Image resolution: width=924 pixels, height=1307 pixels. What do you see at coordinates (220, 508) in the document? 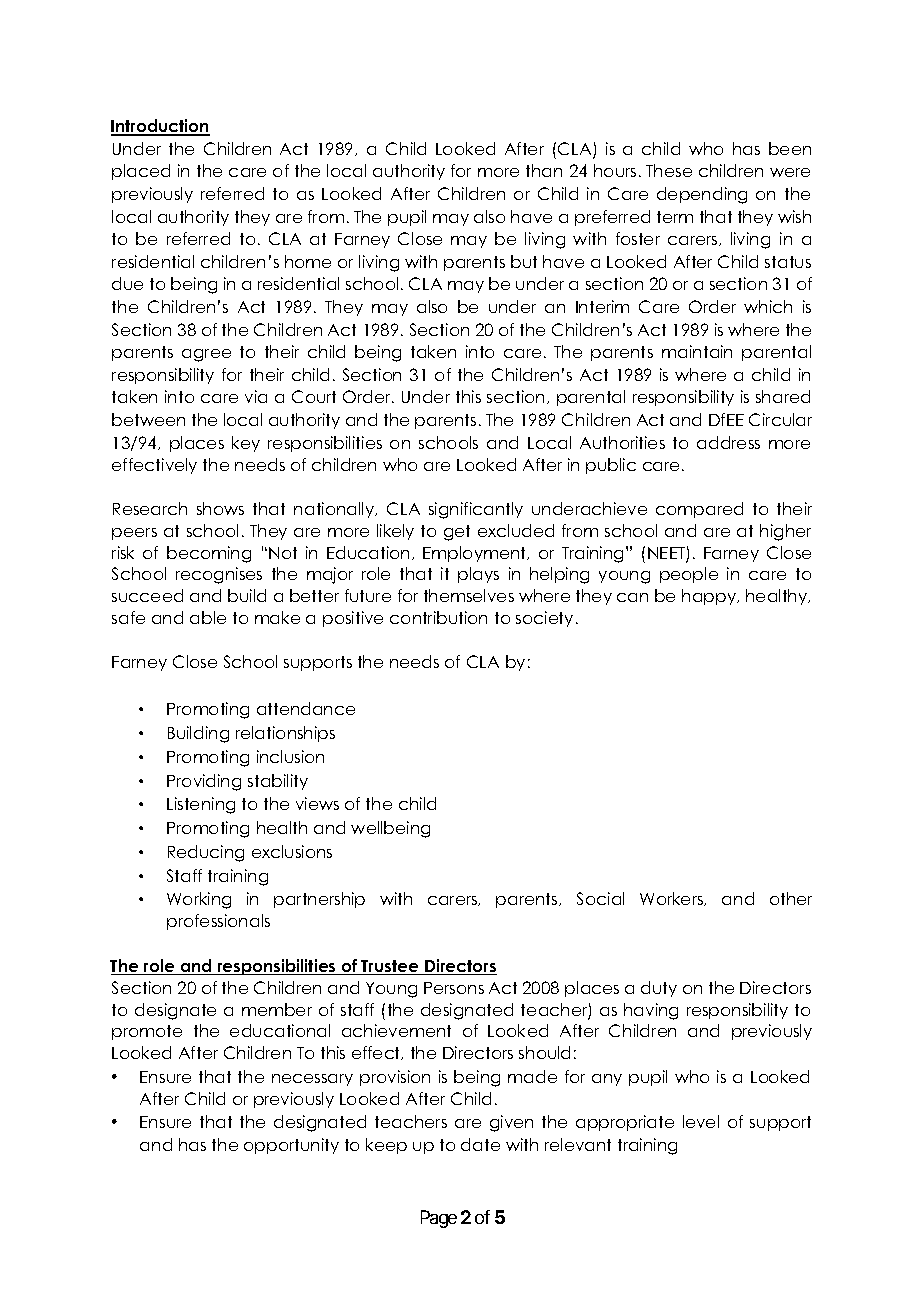
I see `shows` at bounding box center [220, 508].
